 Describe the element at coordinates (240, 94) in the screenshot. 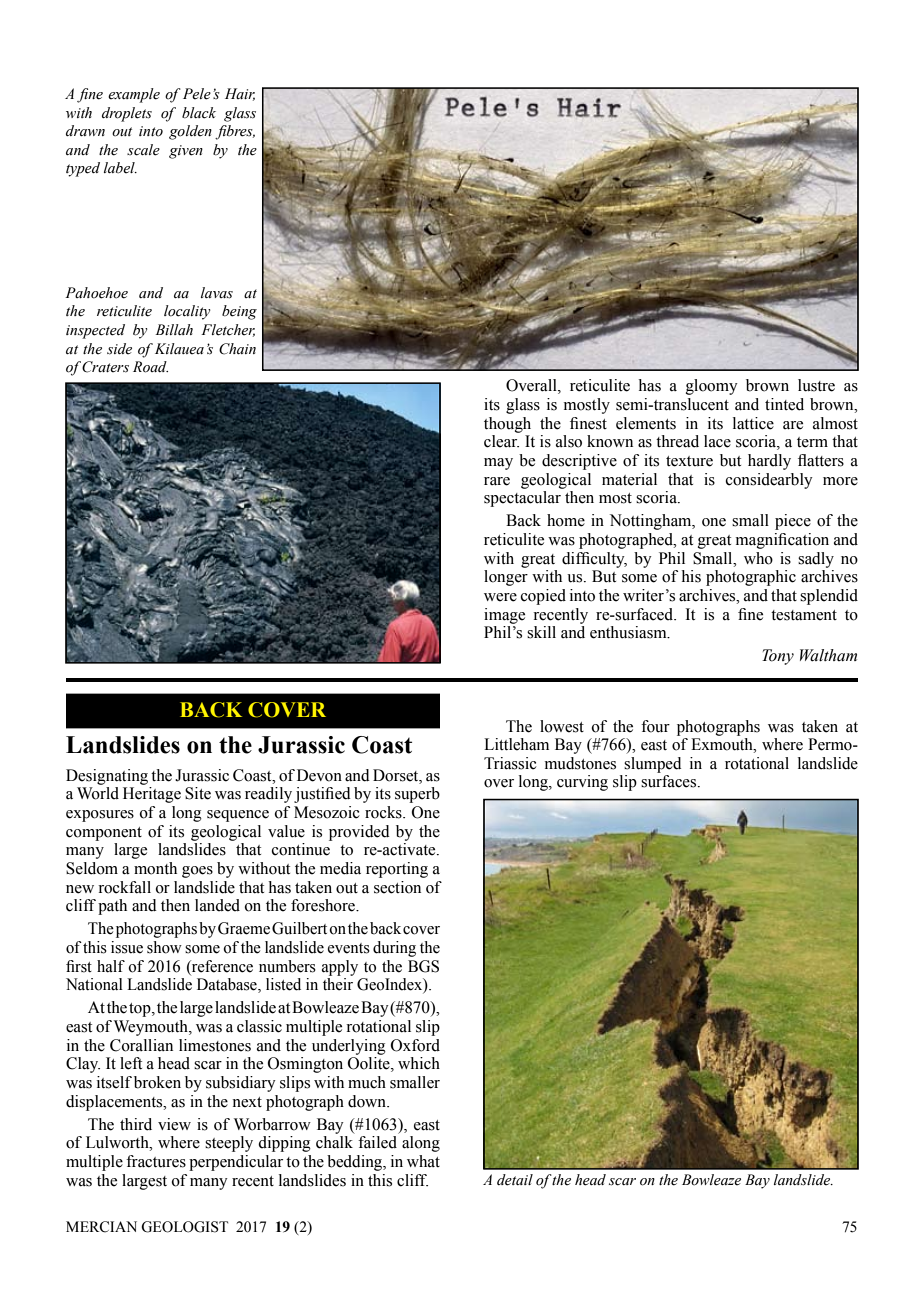

I see `Hair` at that location.
